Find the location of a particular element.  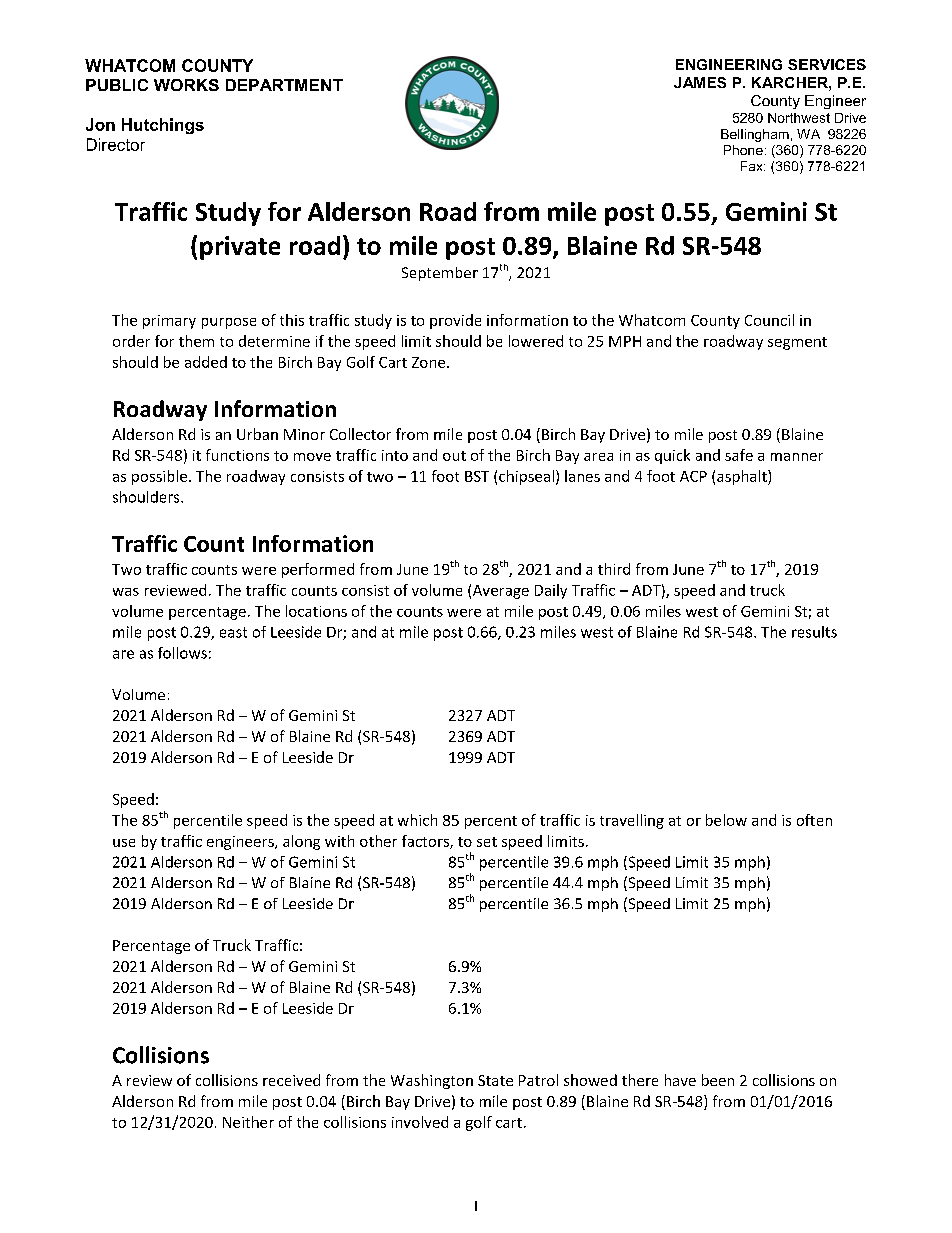

Neither is located at coordinates (248, 1122).
